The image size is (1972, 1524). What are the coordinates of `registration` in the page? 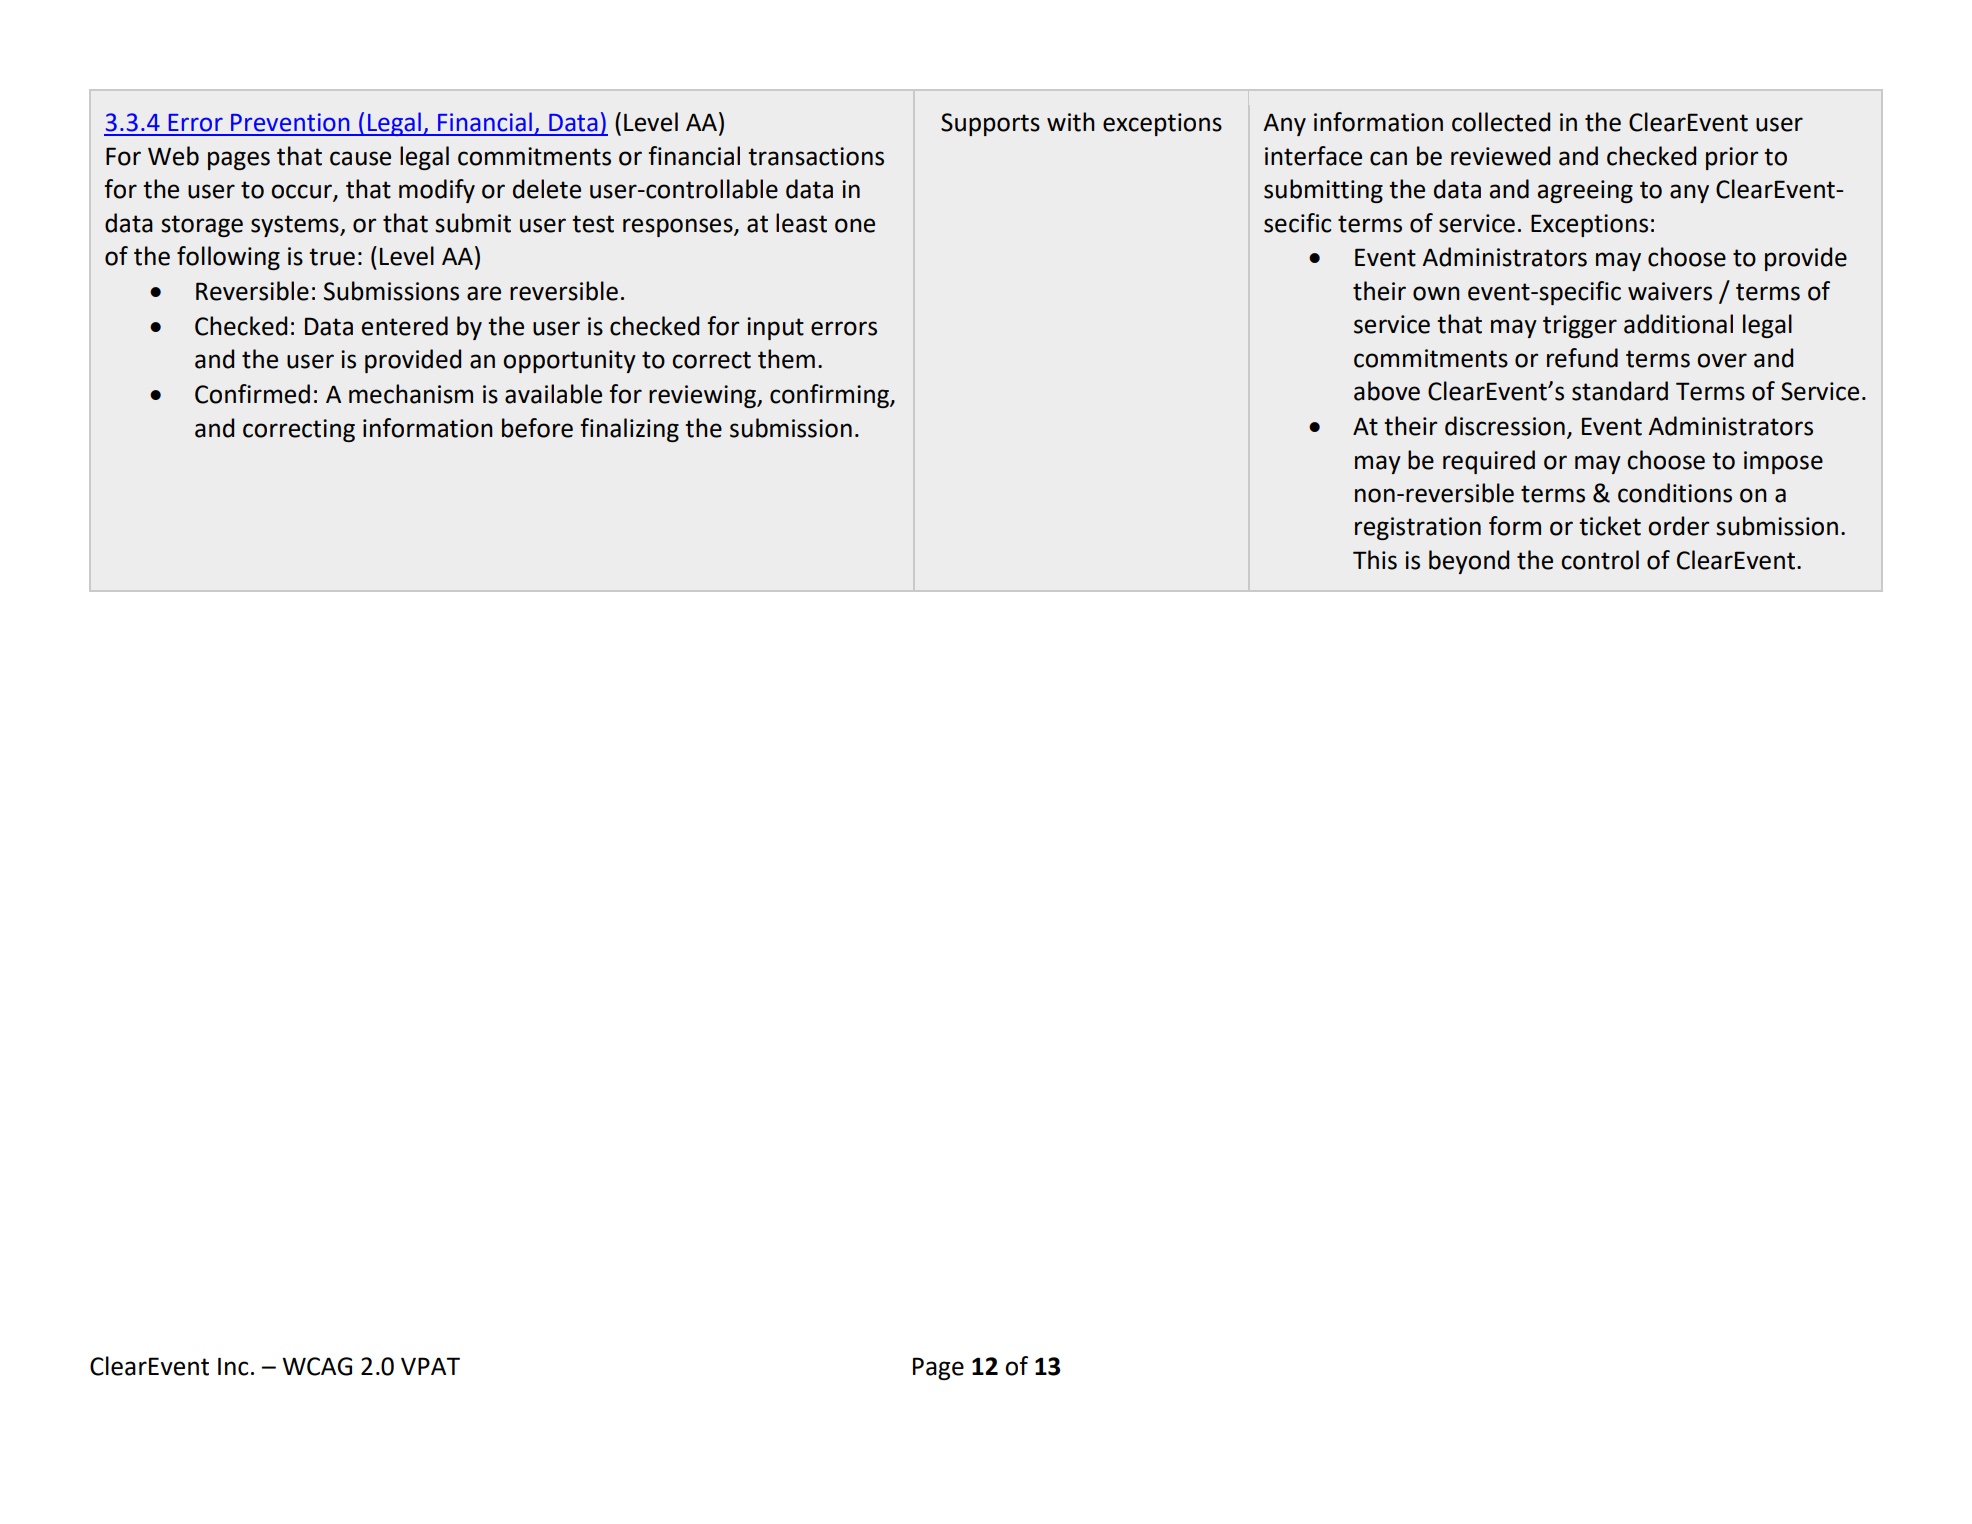 It's located at (1418, 528).
